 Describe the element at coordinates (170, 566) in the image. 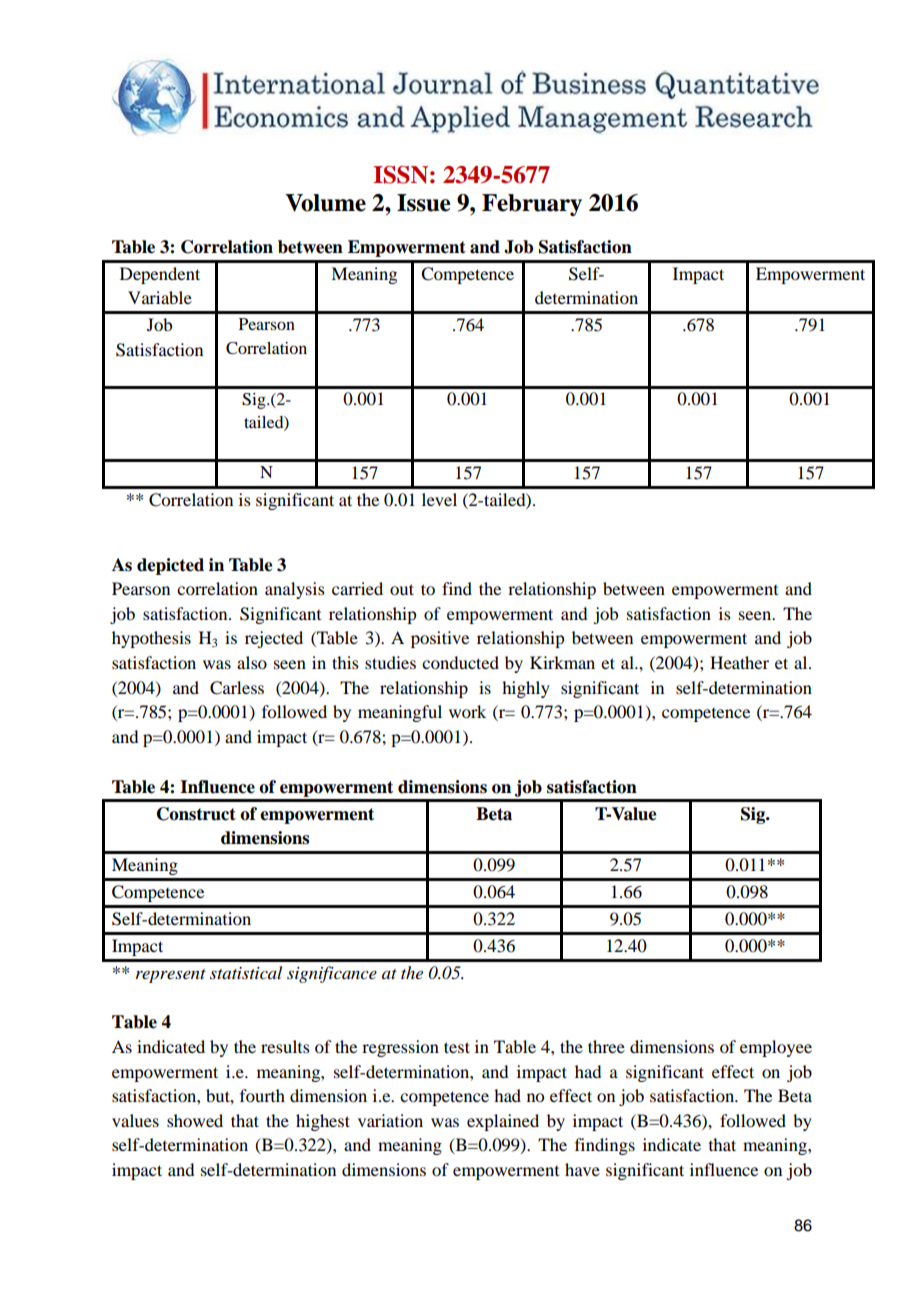

I see `depicted` at that location.
